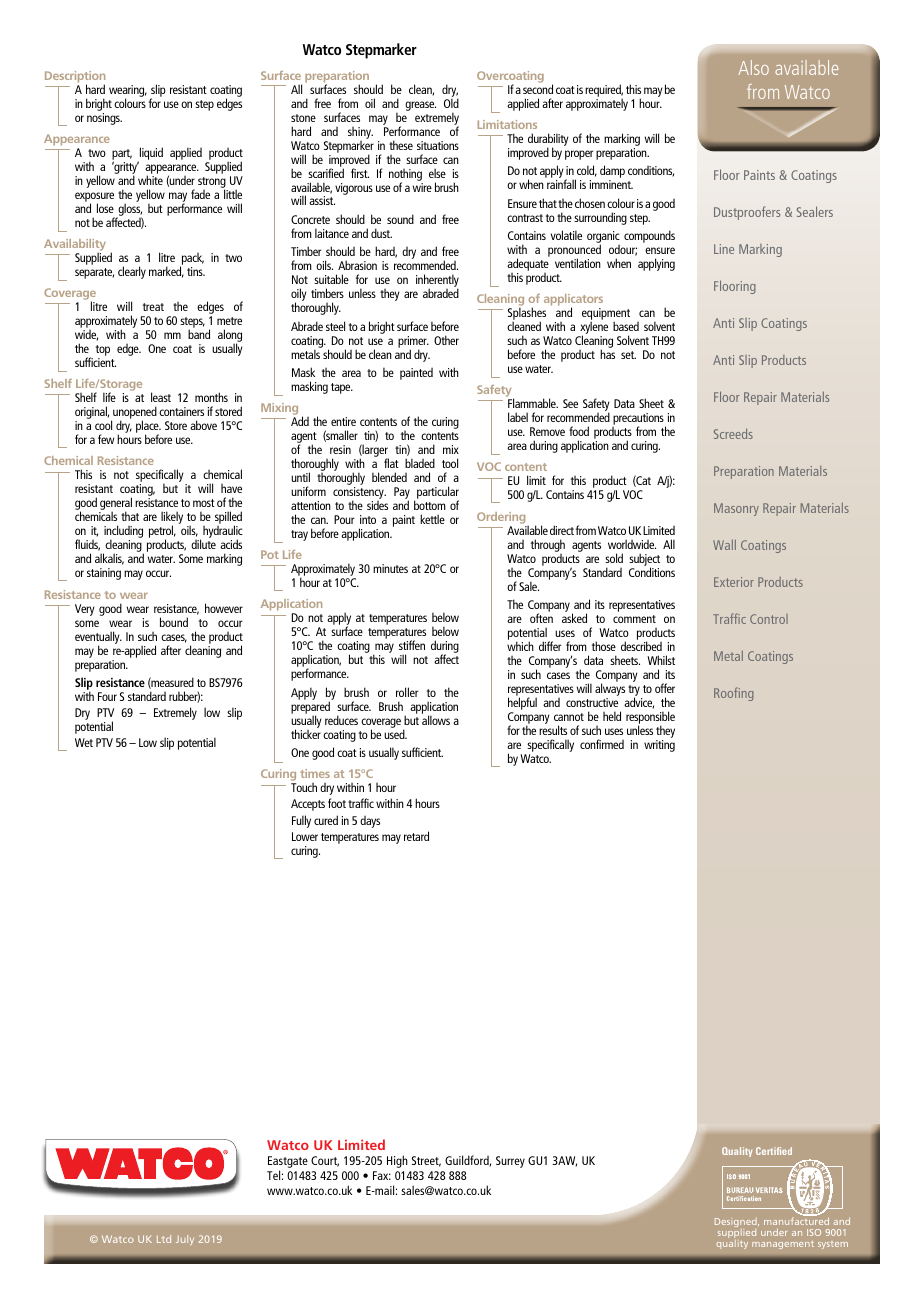 This screenshot has width=924, height=1308. What do you see at coordinates (204, 503) in the screenshot?
I see `most` at bounding box center [204, 503].
